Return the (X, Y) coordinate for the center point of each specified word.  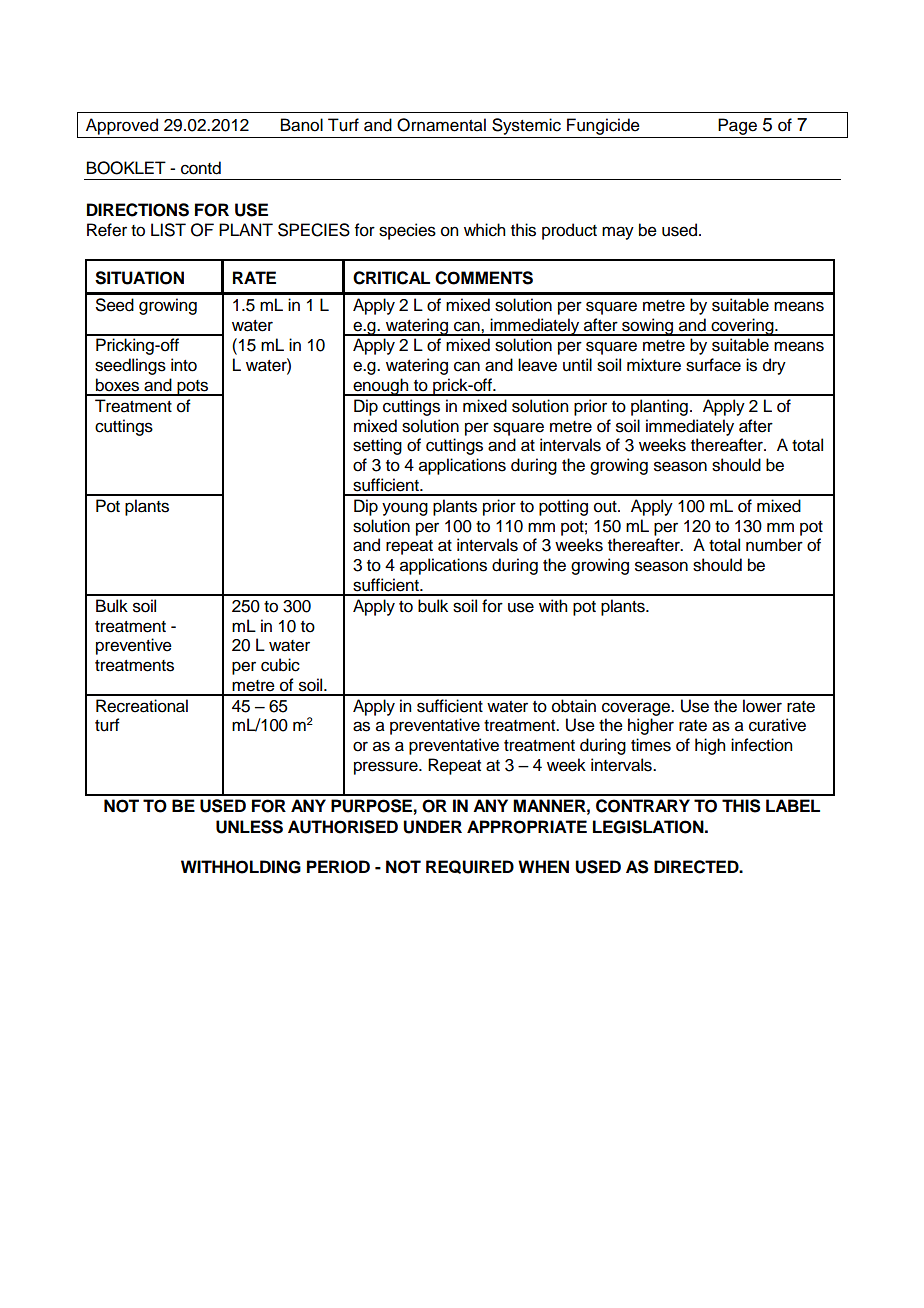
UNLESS (249, 827)
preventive (134, 646)
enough (381, 387)
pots (193, 388)
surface (713, 365)
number (774, 545)
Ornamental (441, 125)
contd (201, 168)
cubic (280, 665)
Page (738, 128)
